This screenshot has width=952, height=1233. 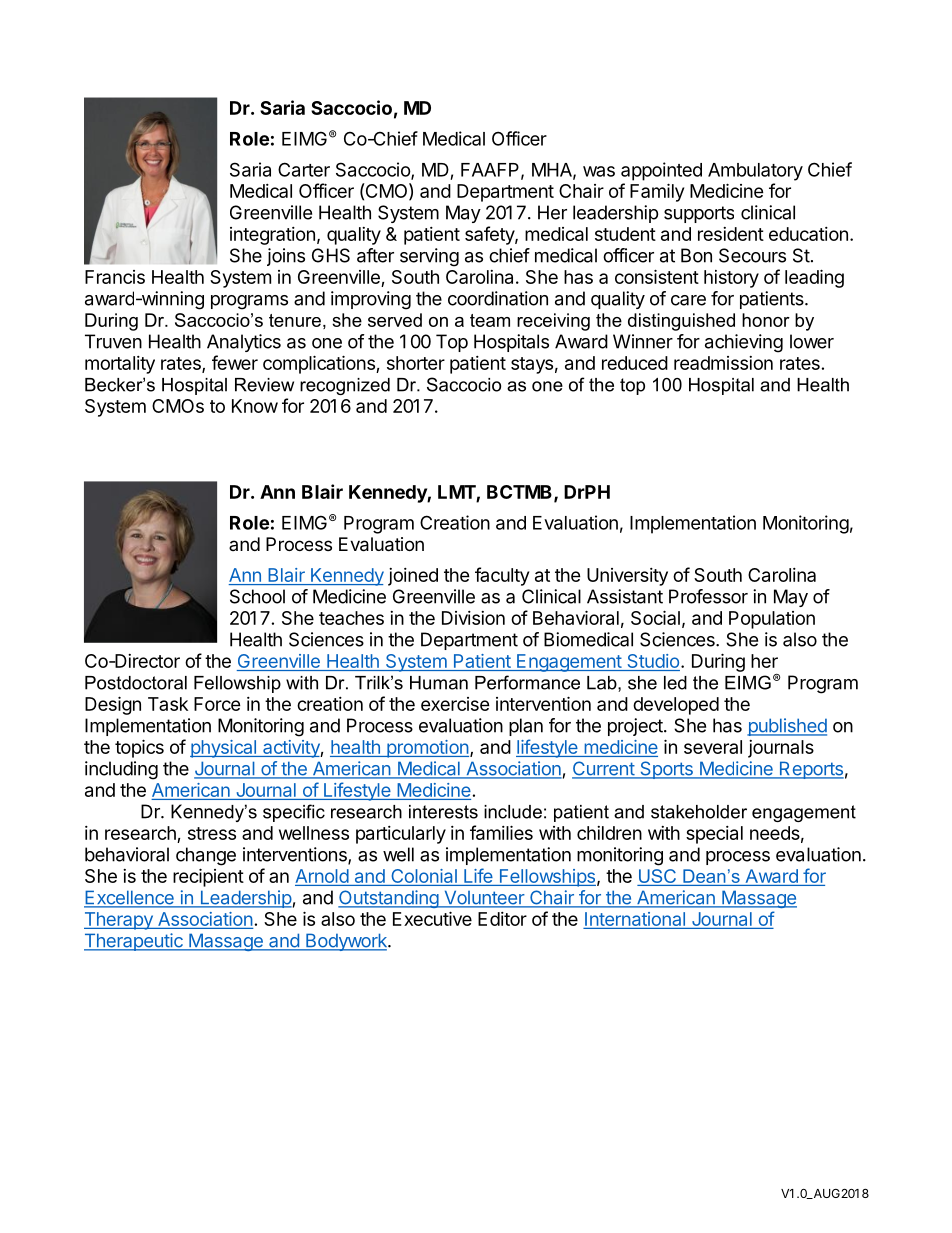 What do you see at coordinates (257, 596) in the screenshot?
I see `School` at bounding box center [257, 596].
